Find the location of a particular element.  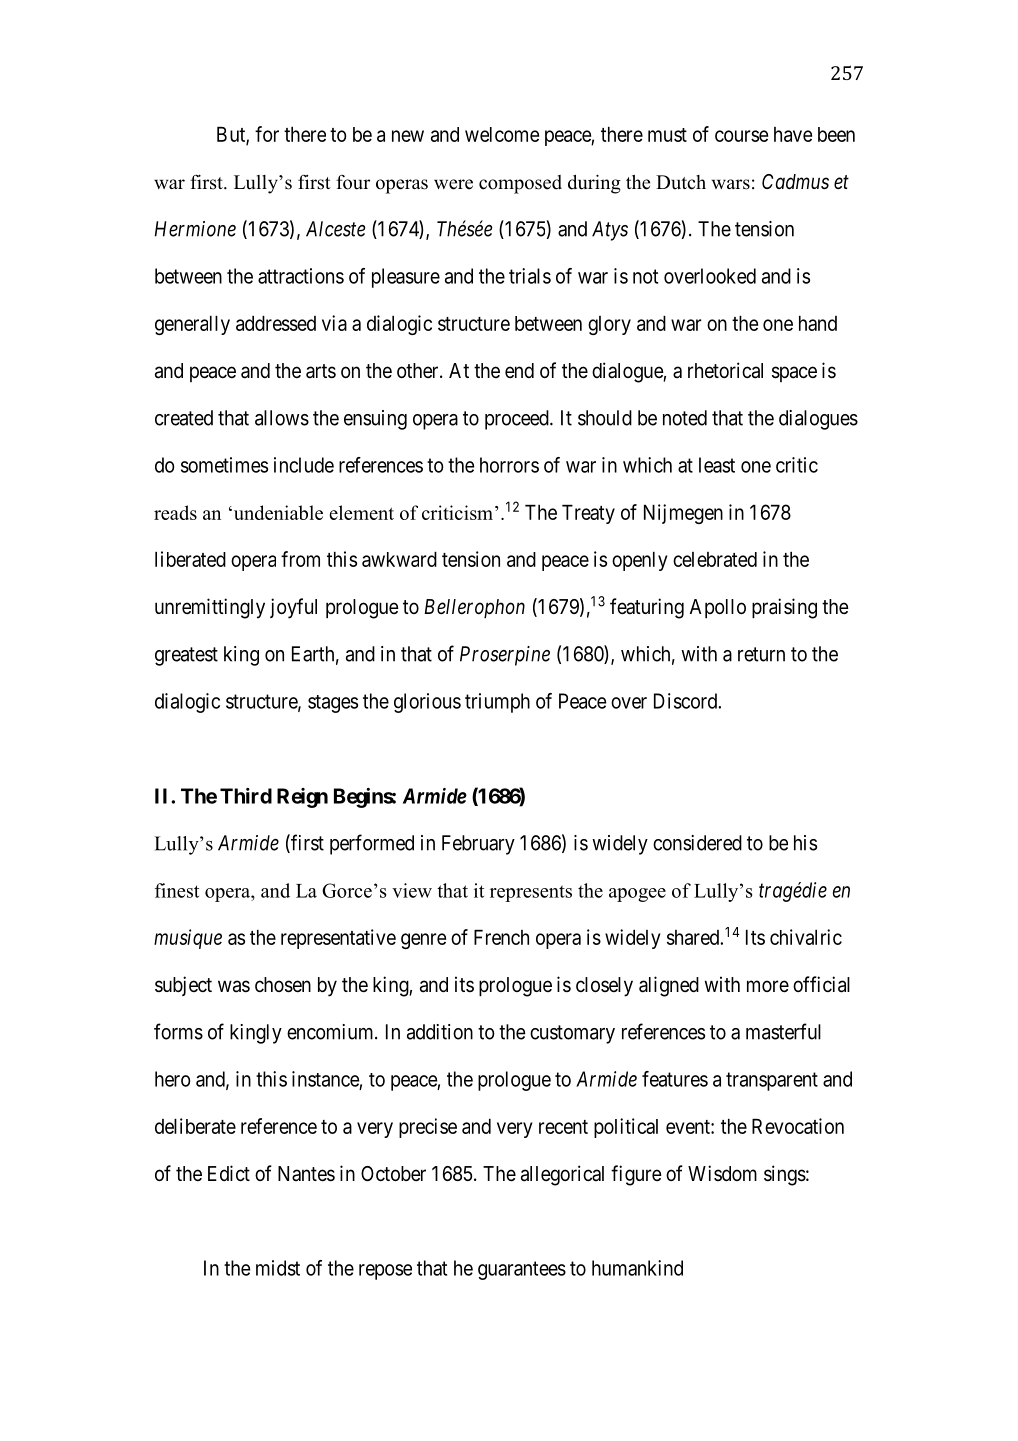

composed is located at coordinates (520, 184).
